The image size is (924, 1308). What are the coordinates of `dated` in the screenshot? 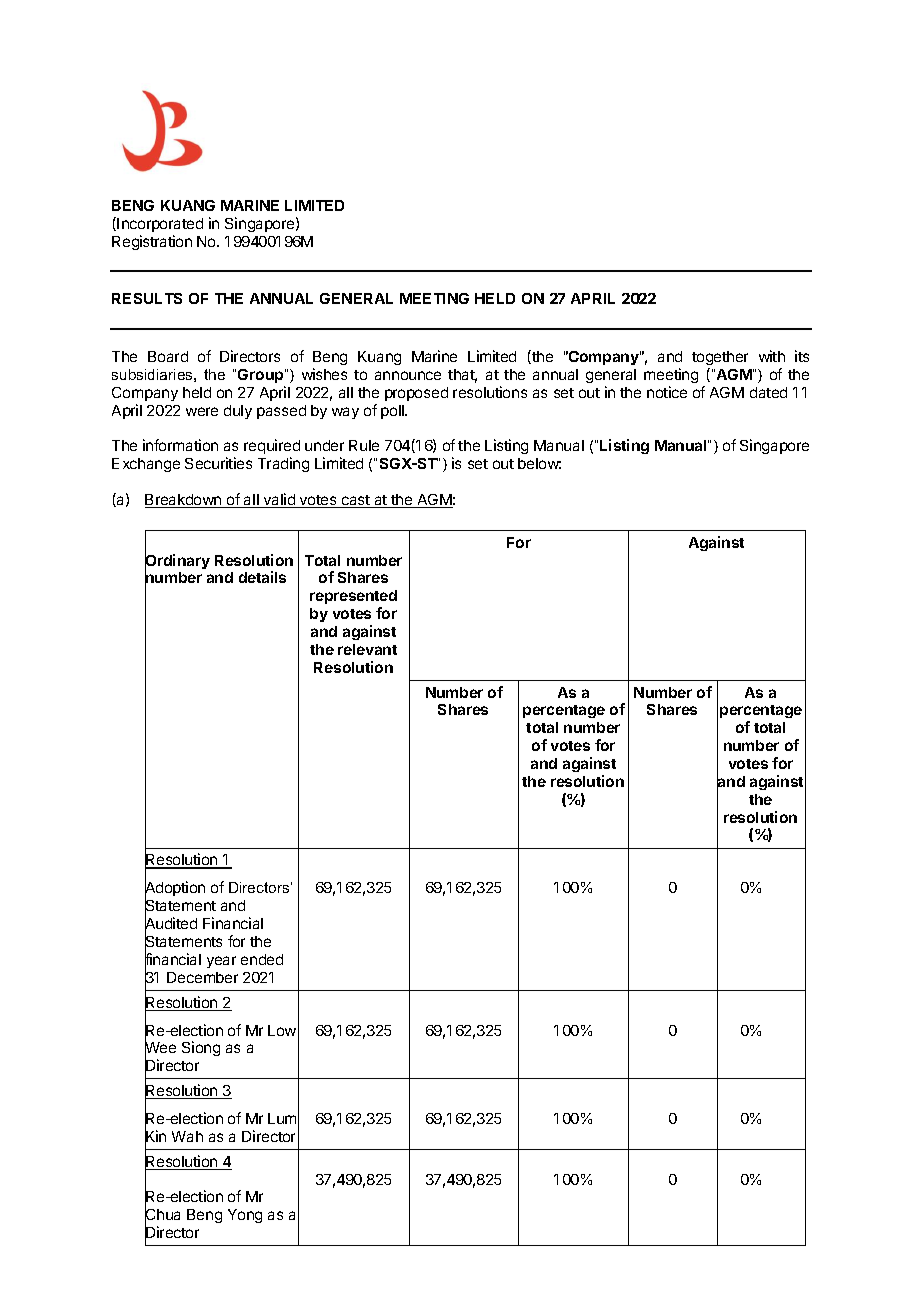 It's located at (768, 392).
